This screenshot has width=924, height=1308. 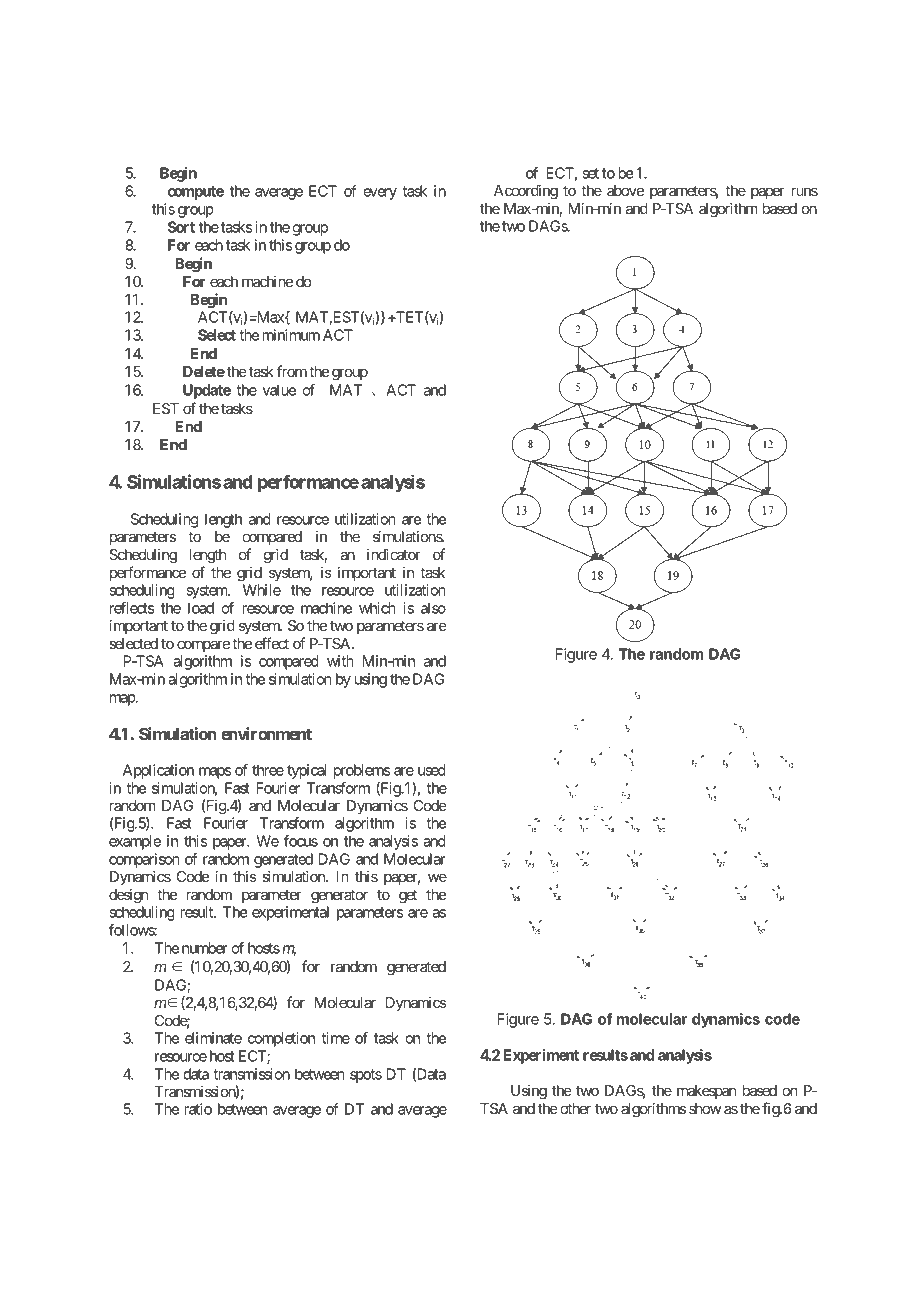 I want to click on time, so click(x=336, y=1038).
